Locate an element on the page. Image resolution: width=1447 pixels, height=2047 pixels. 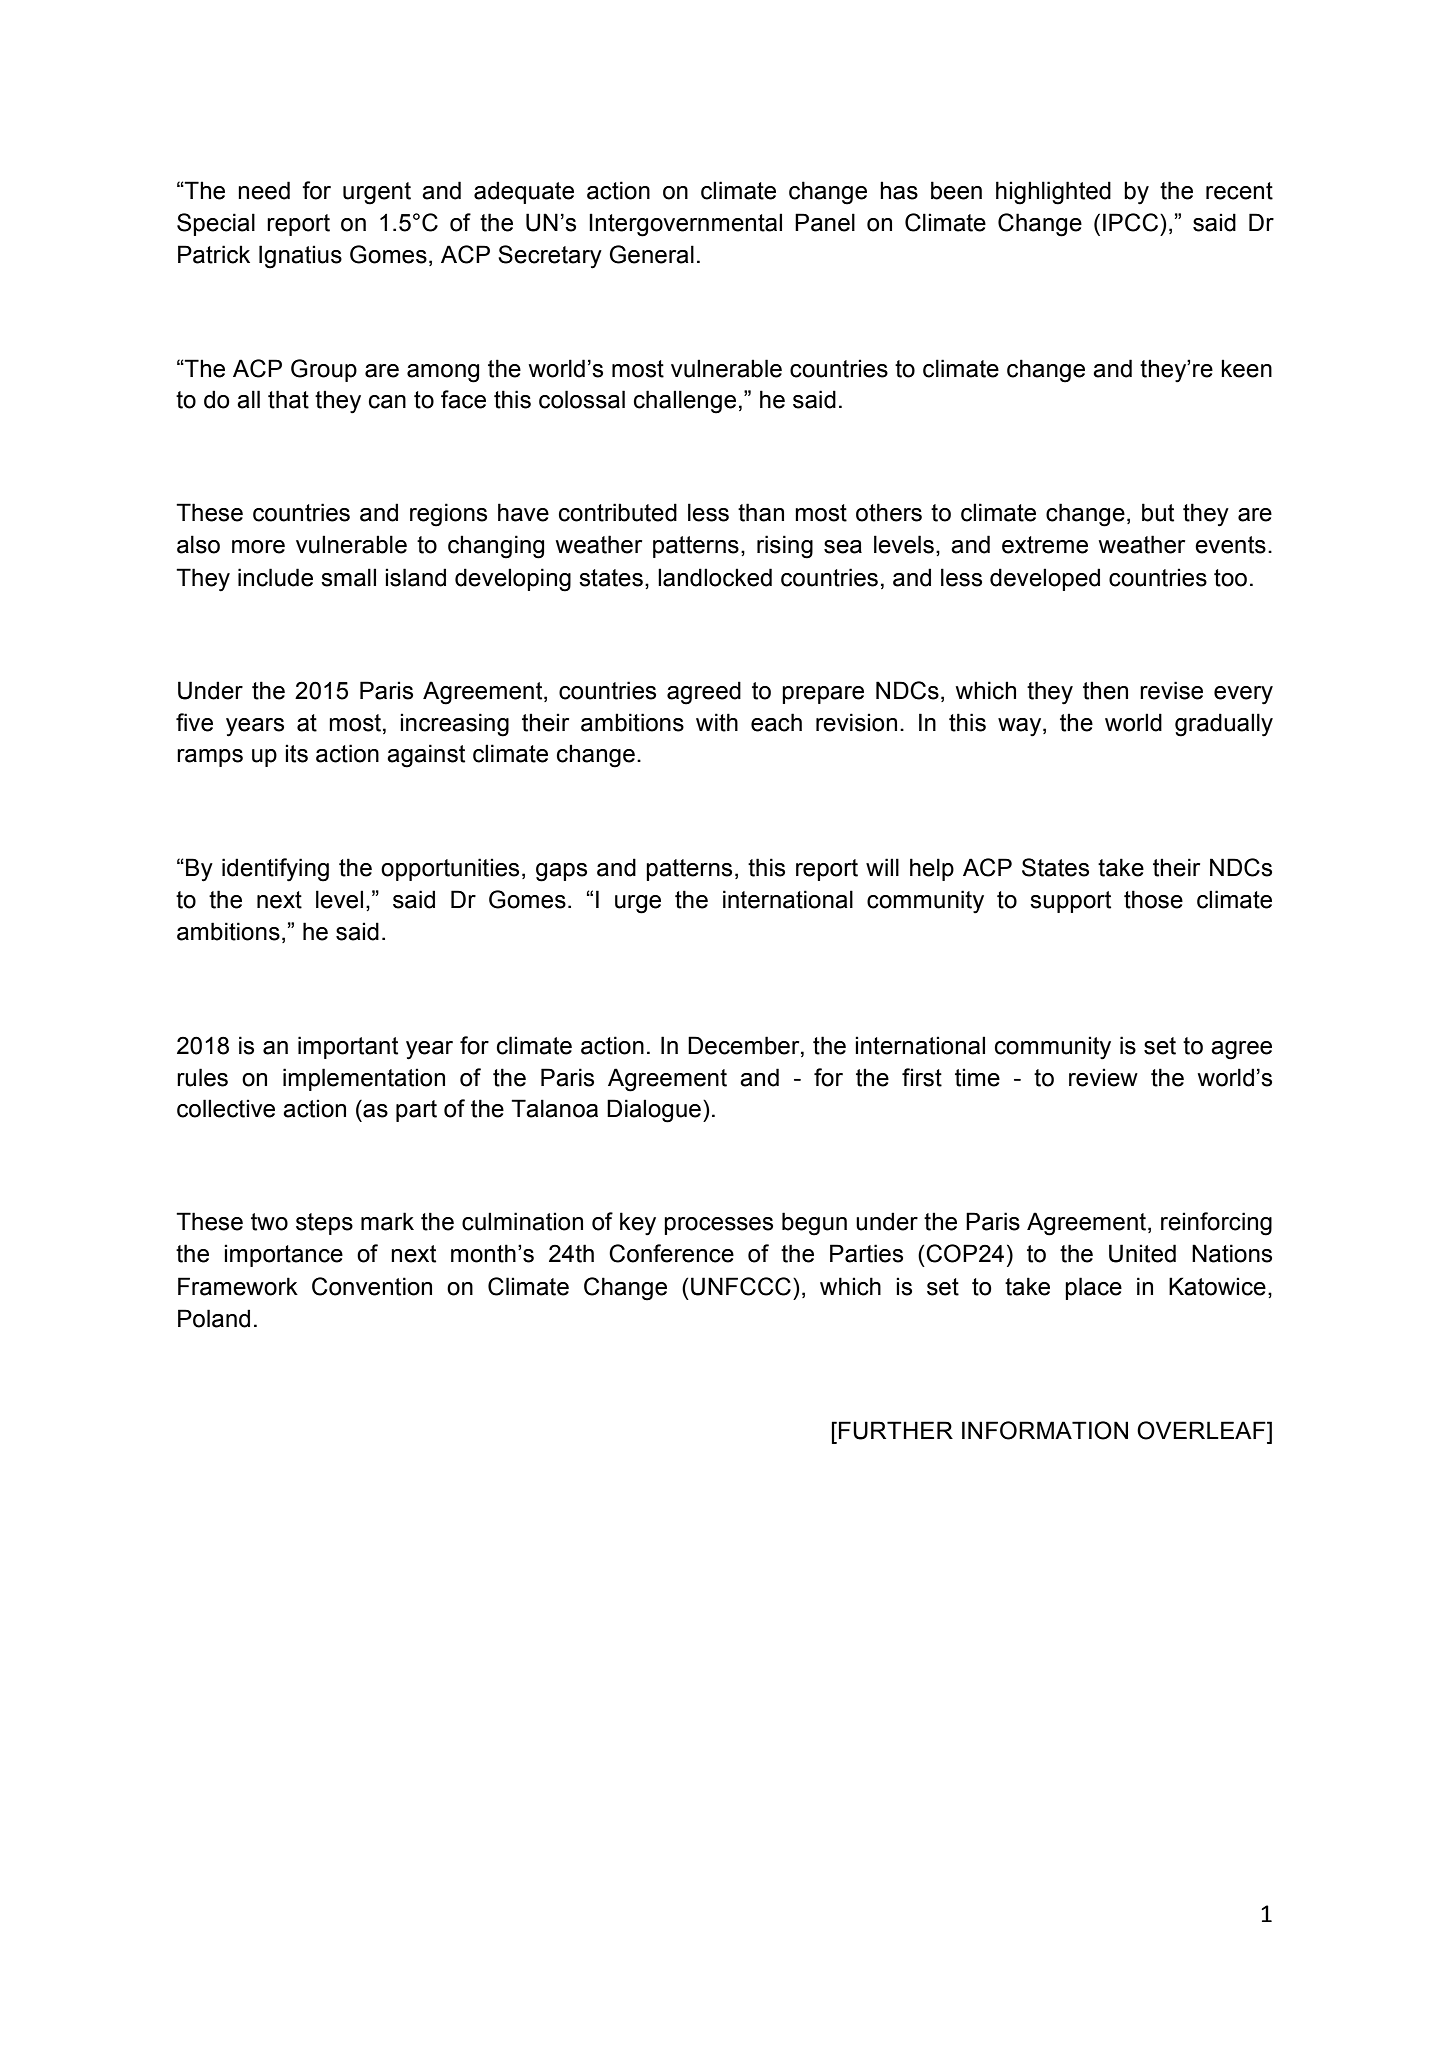
more is located at coordinates (258, 547).
